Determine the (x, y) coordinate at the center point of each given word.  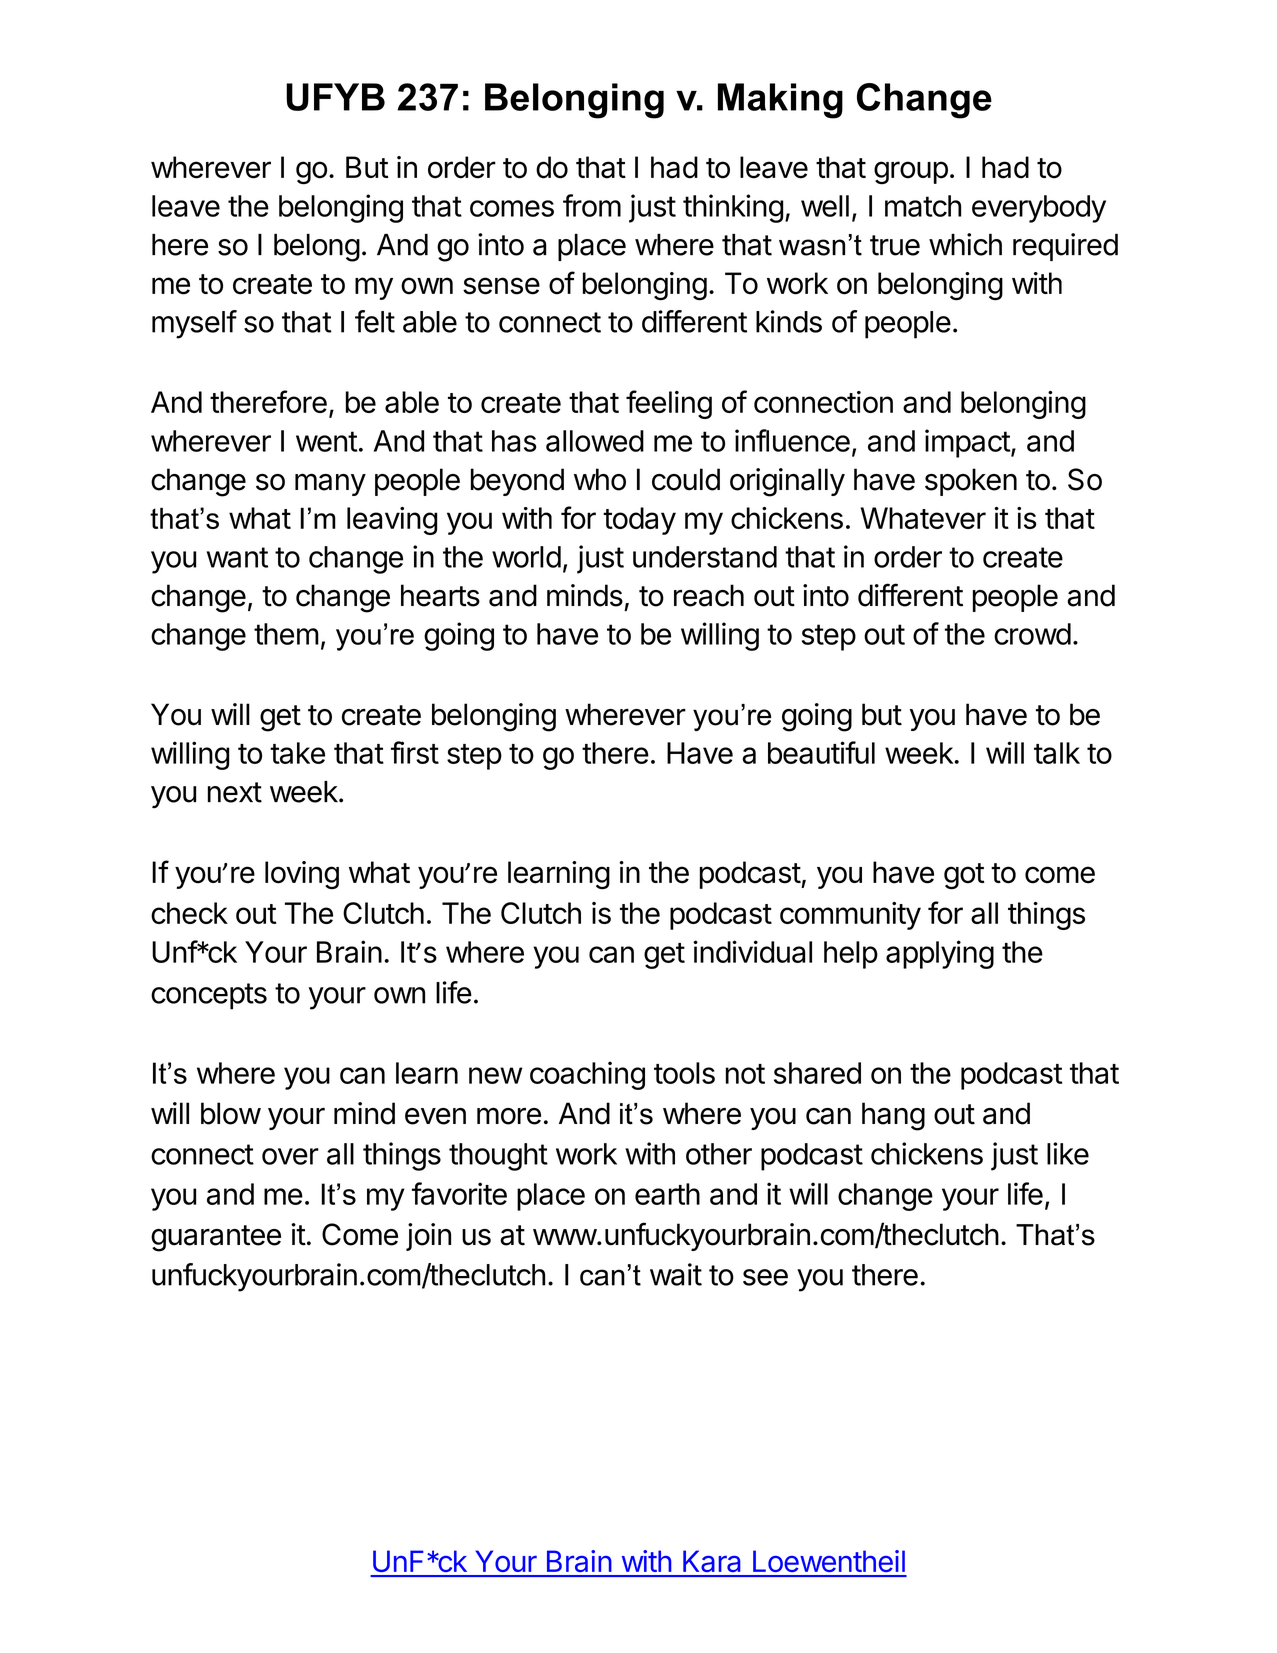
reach (709, 595)
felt (375, 321)
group (911, 173)
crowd (1032, 634)
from (592, 205)
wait (676, 1274)
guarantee (216, 1238)
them (286, 634)
